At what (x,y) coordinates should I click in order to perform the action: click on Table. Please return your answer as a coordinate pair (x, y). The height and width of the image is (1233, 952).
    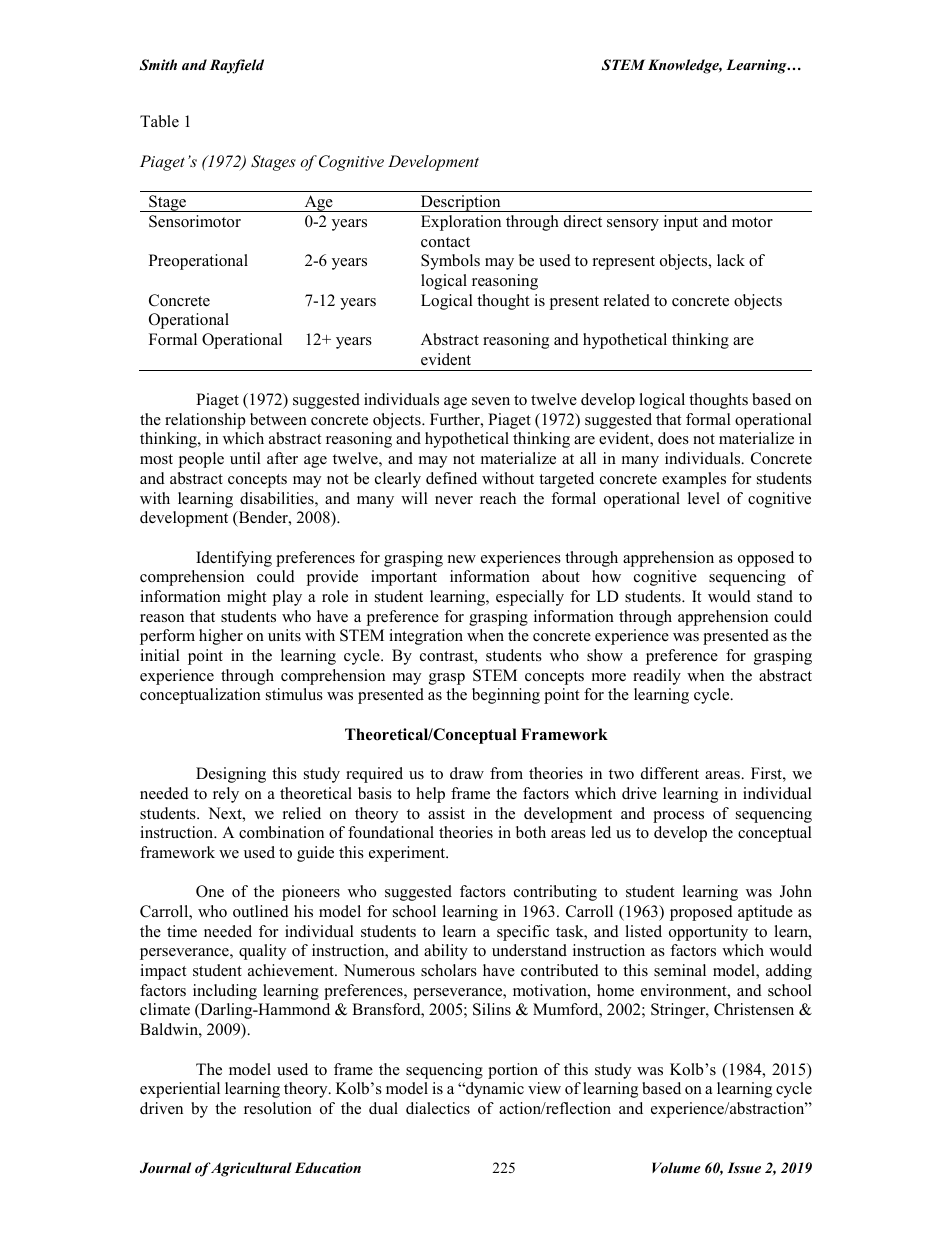
    Looking at the image, I should click on (159, 121).
